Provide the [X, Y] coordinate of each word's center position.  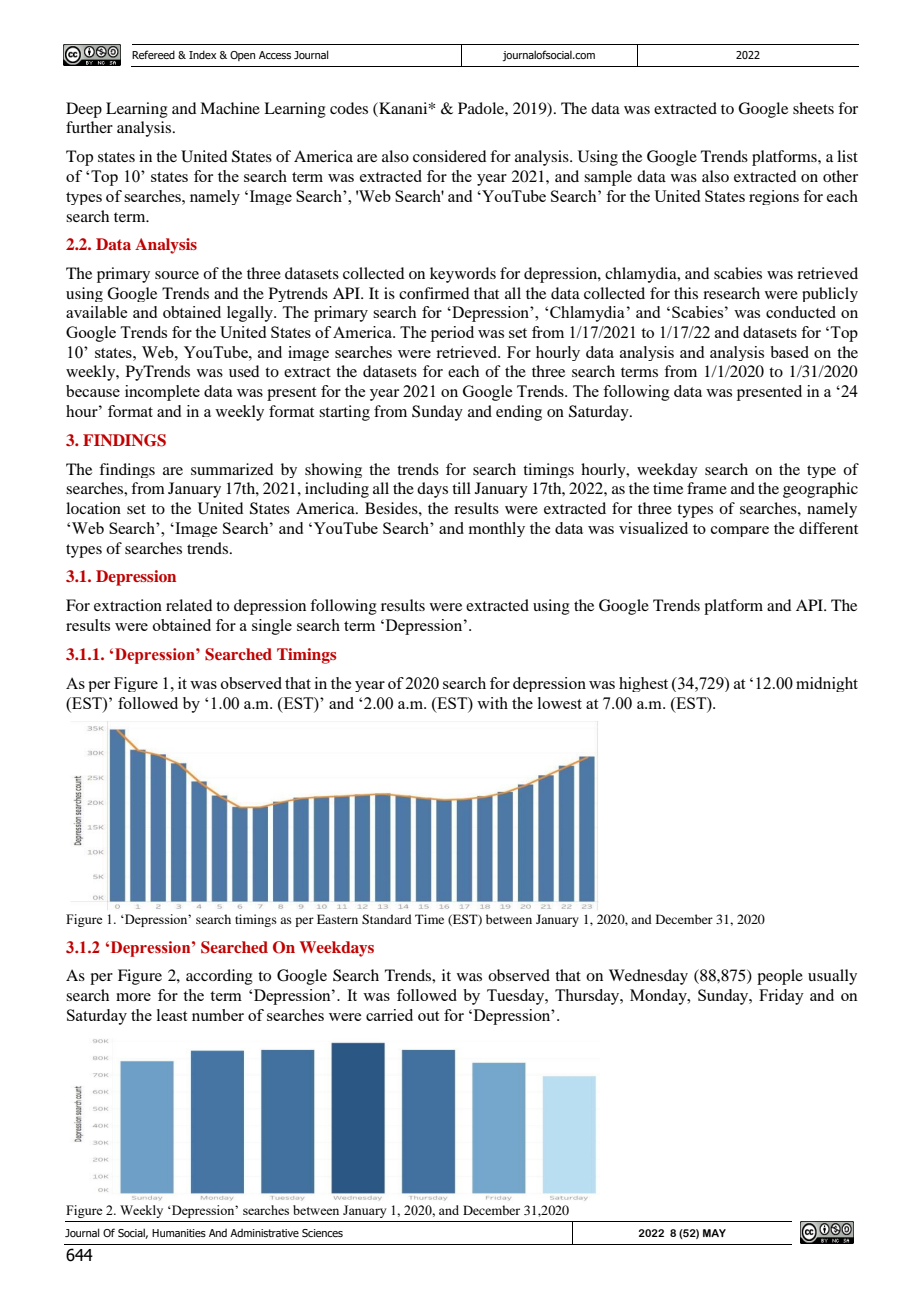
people [780, 977]
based [789, 352]
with [492, 703]
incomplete [162, 393]
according [219, 977]
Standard [387, 919]
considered [449, 156]
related [189, 605]
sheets [813, 108]
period [452, 334]
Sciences [322, 1233]
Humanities [179, 1233]
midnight [827, 684]
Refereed [153, 54]
